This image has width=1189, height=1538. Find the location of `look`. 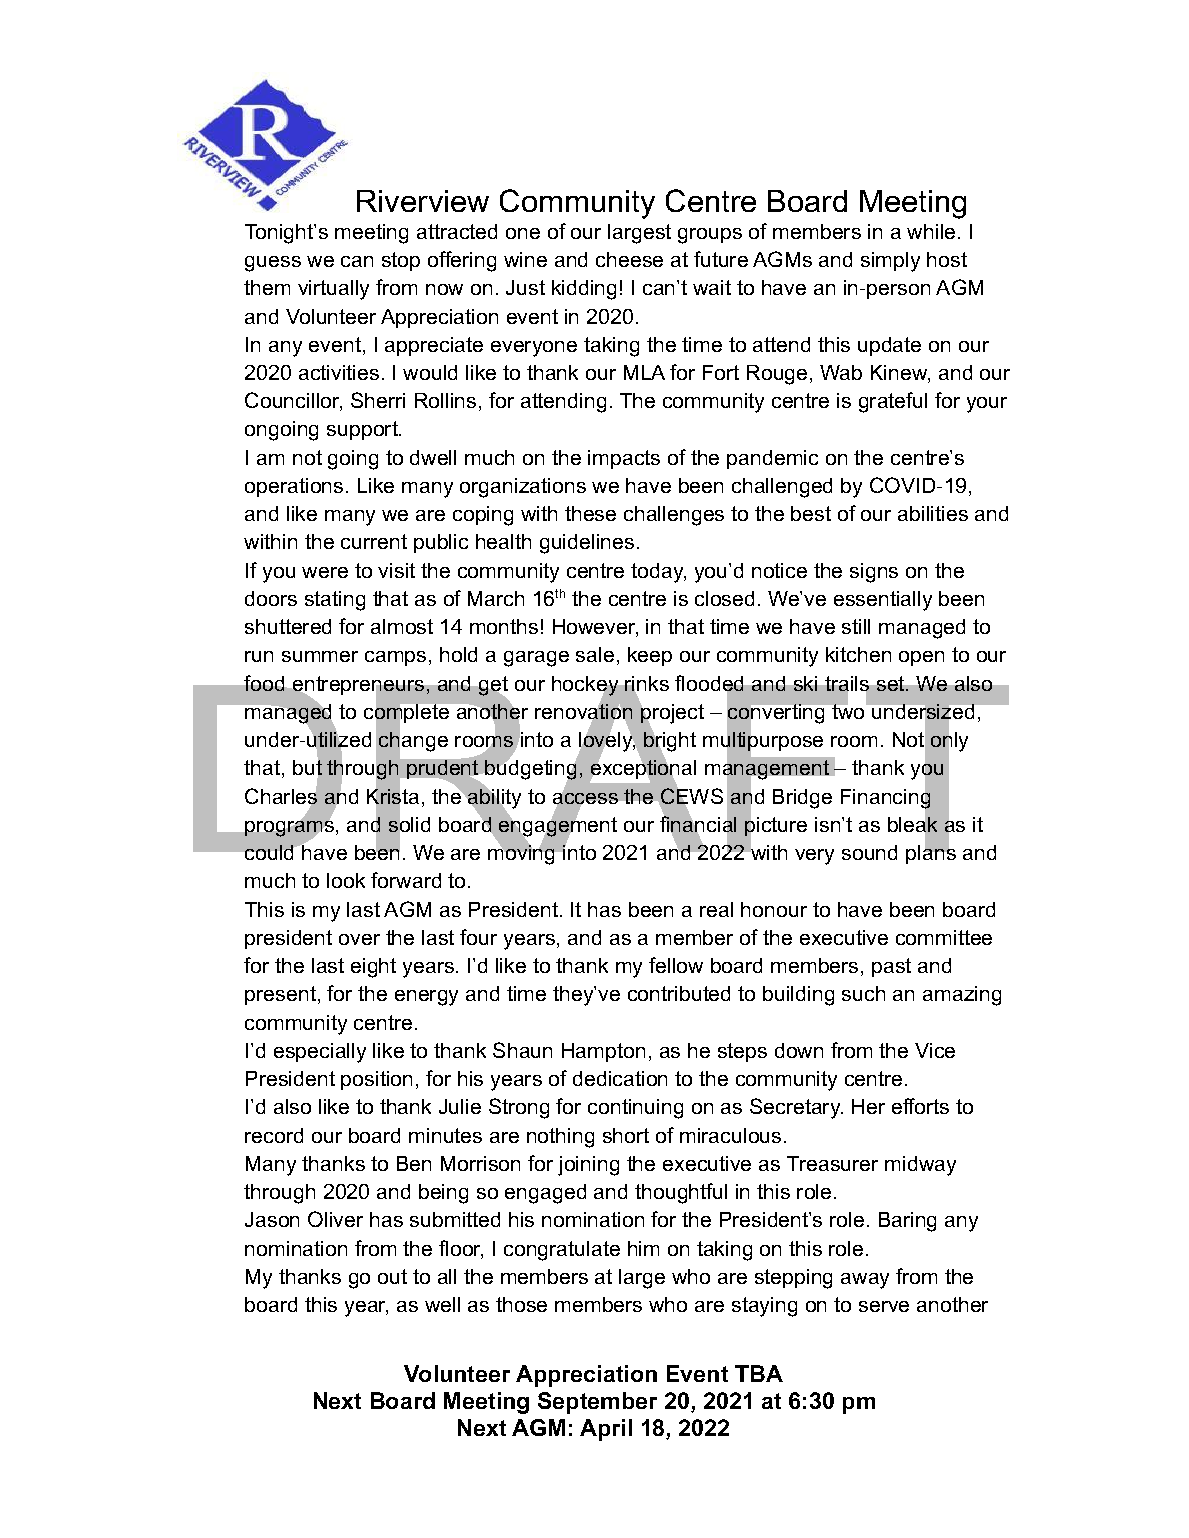

look is located at coordinates (346, 880).
